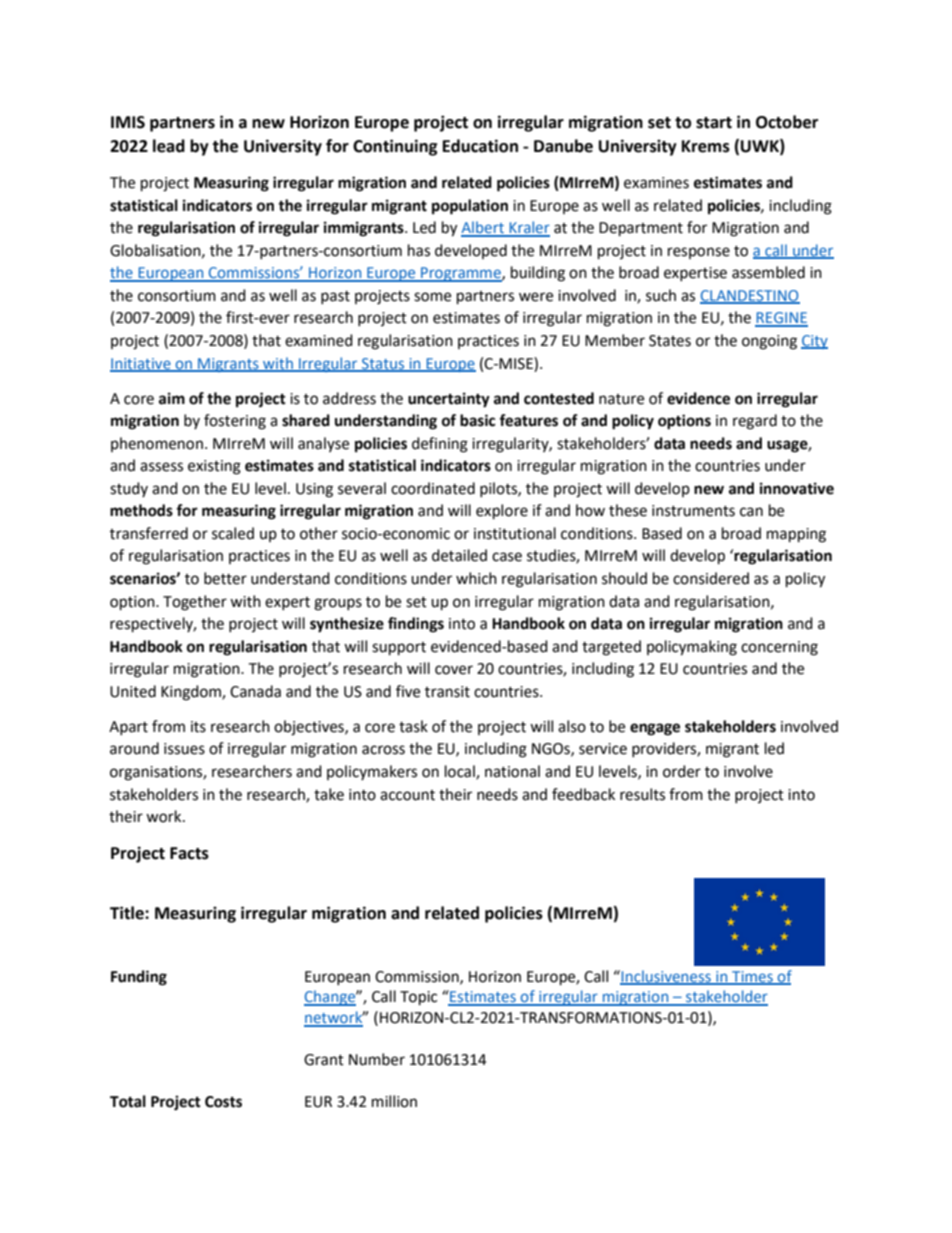 The width and height of the page is (952, 1233). Describe the element at coordinates (480, 146) in the page. I see `Education` at that location.
